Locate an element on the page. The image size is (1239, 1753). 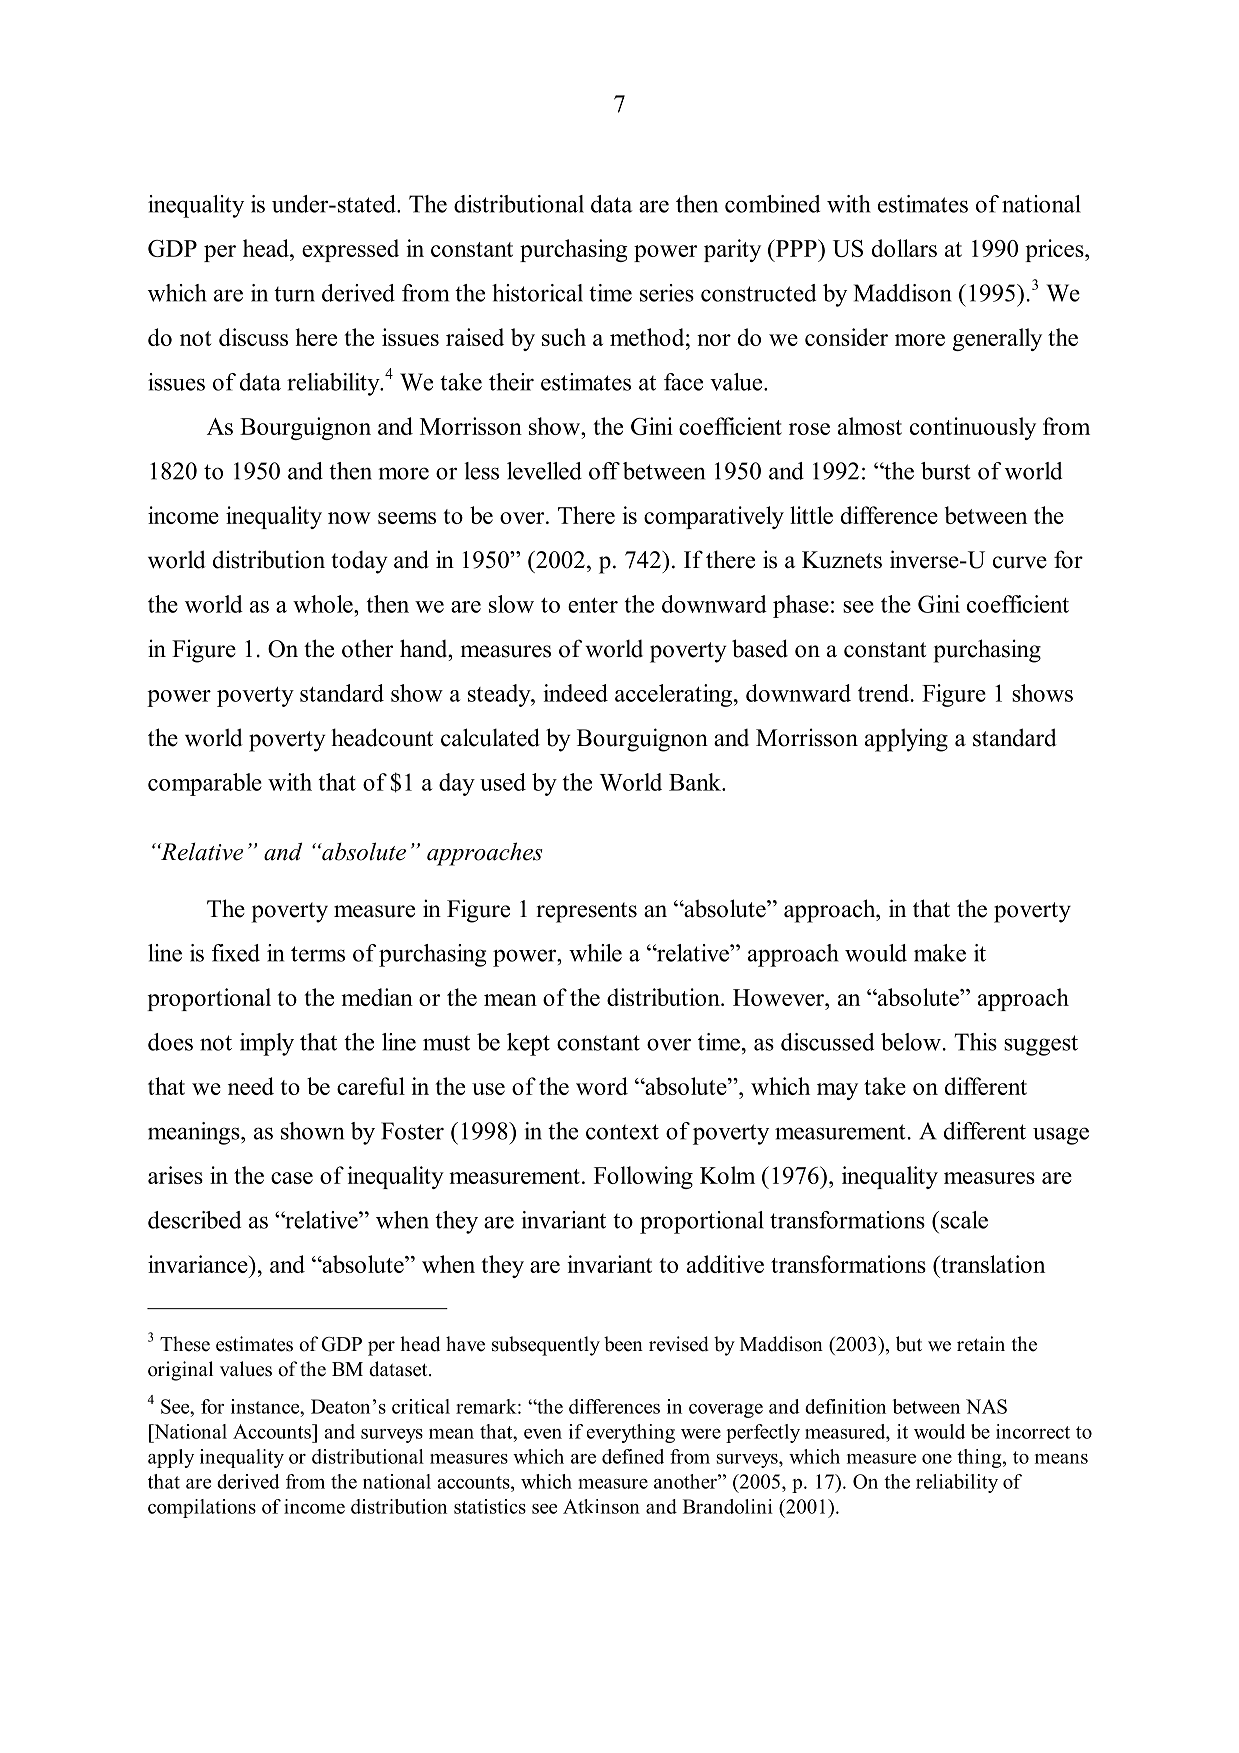
series is located at coordinates (667, 293).
